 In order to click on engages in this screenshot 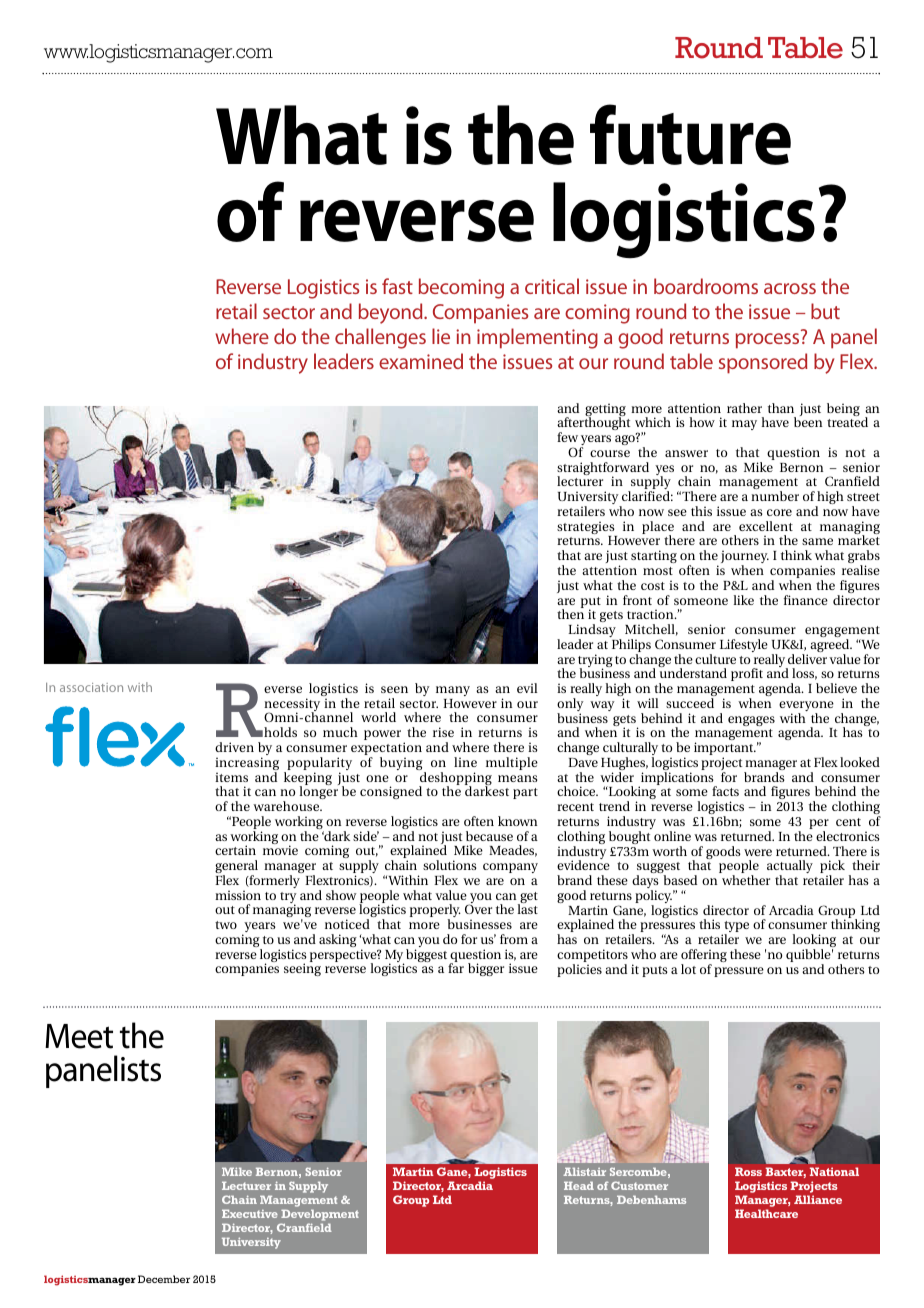, I will do `click(751, 721)`.
